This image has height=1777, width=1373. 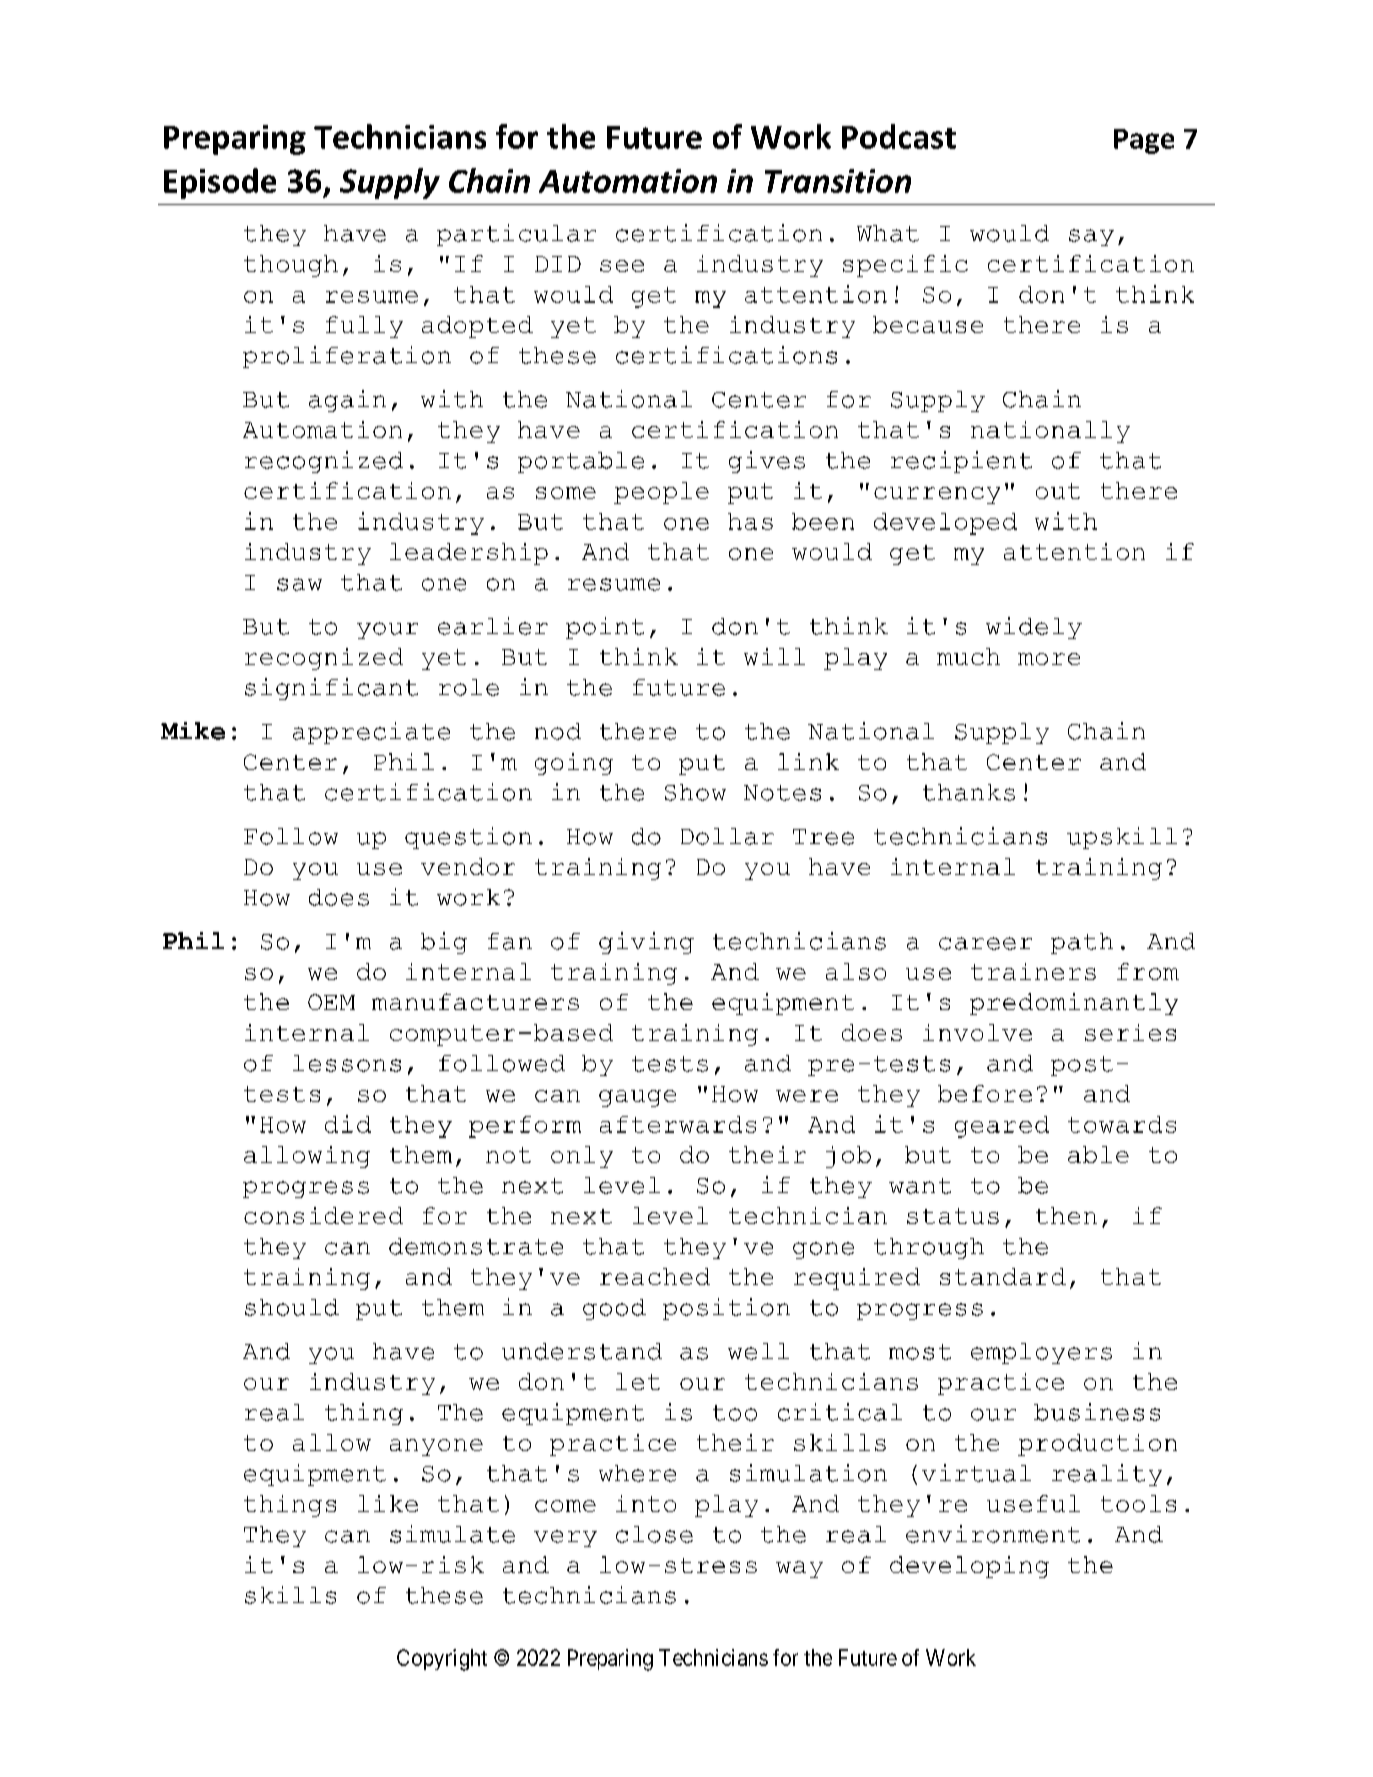 I want to click on Copyright, so click(x=442, y=1660).
